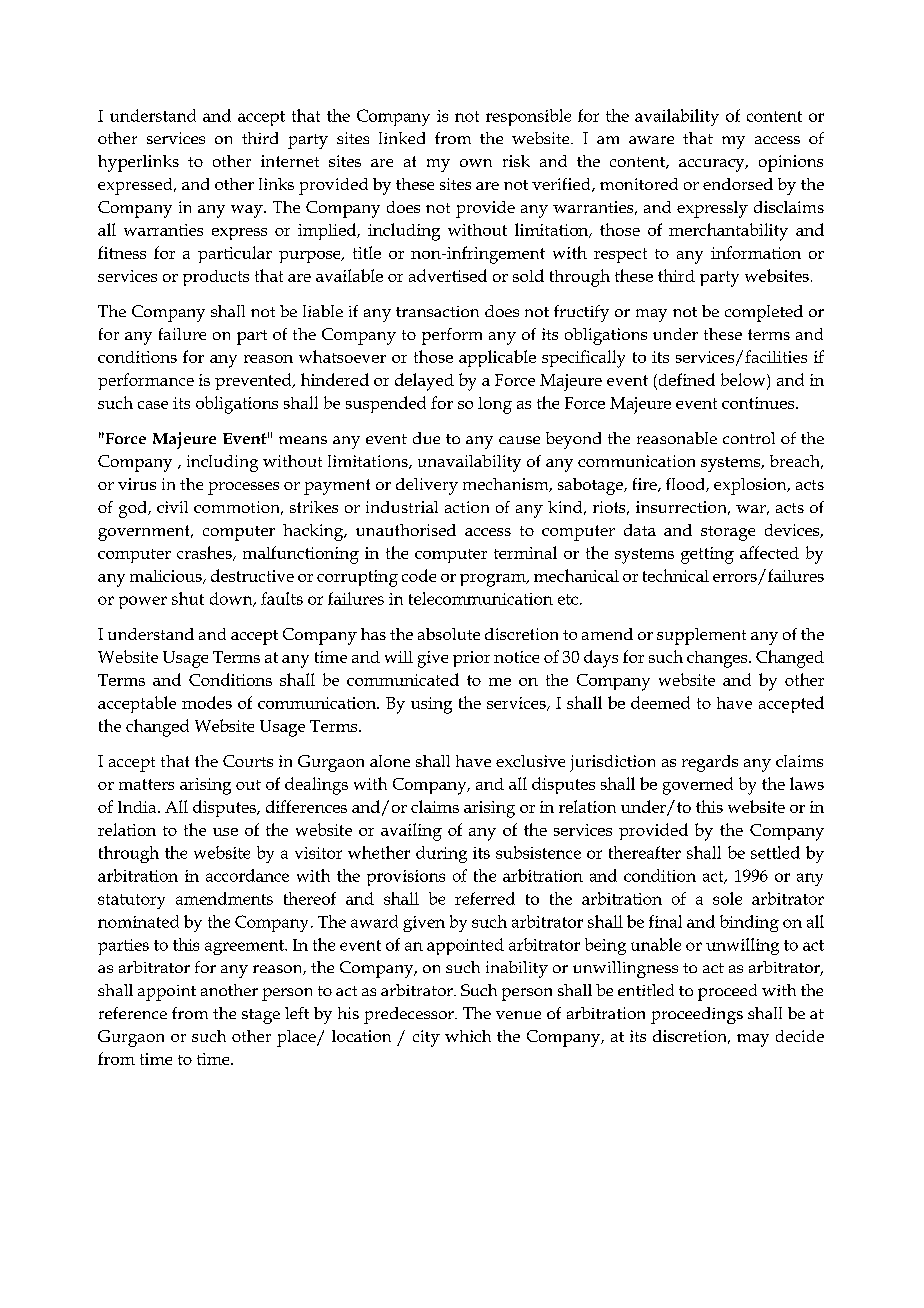 This screenshot has width=924, height=1308. Describe the element at coordinates (800, 1036) in the screenshot. I see `decide` at that location.
